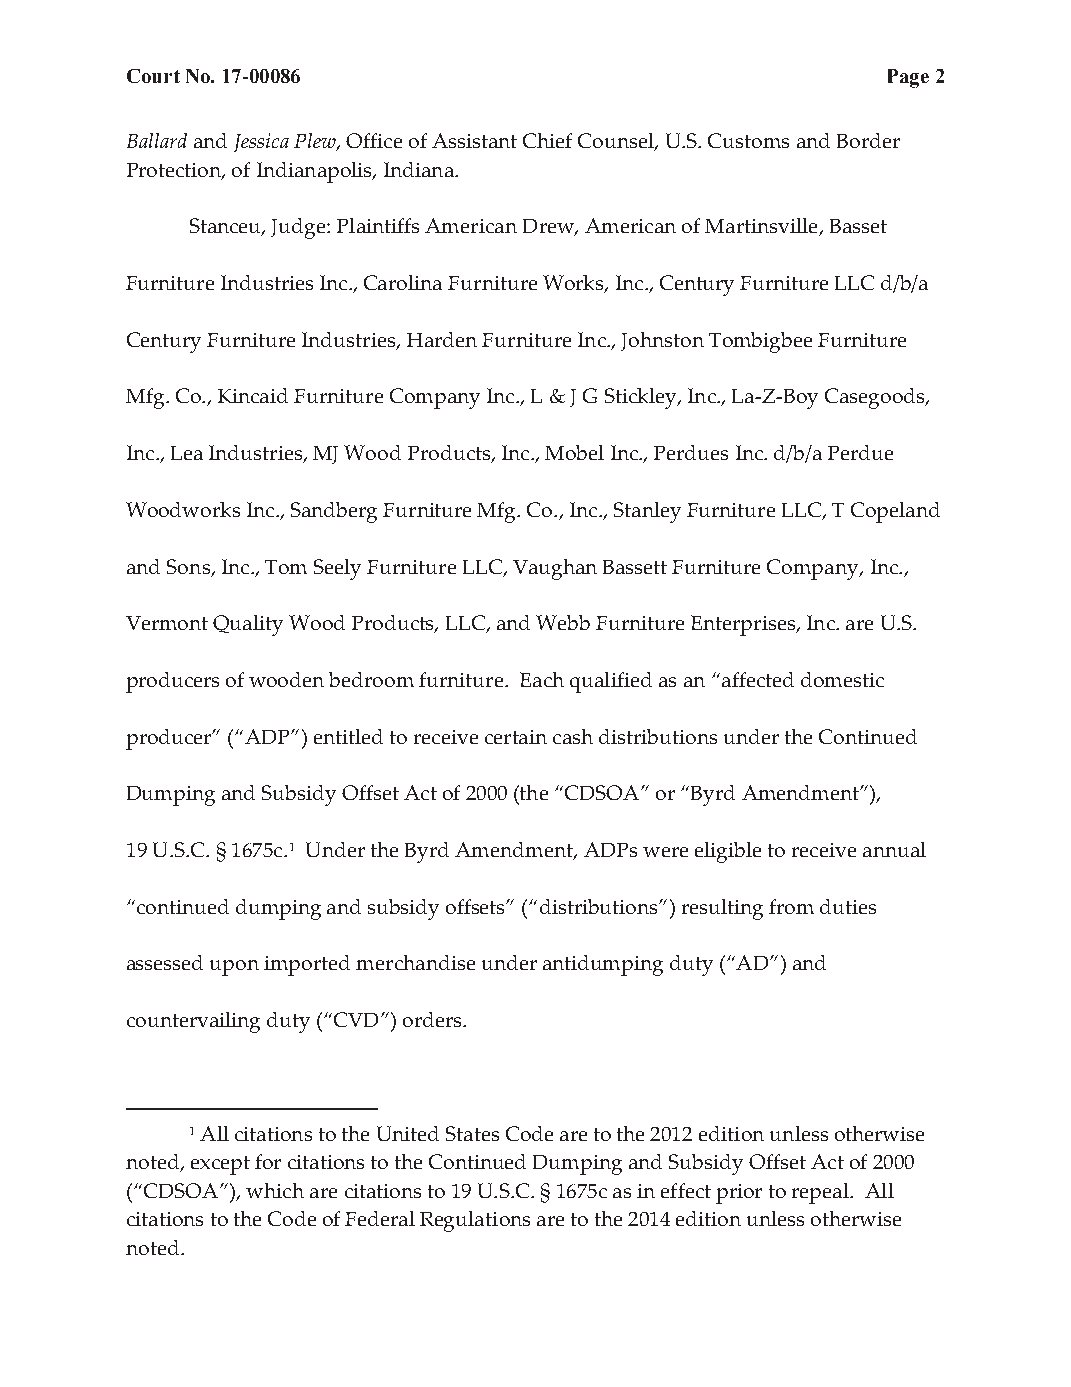  I want to click on Chief, so click(547, 140).
